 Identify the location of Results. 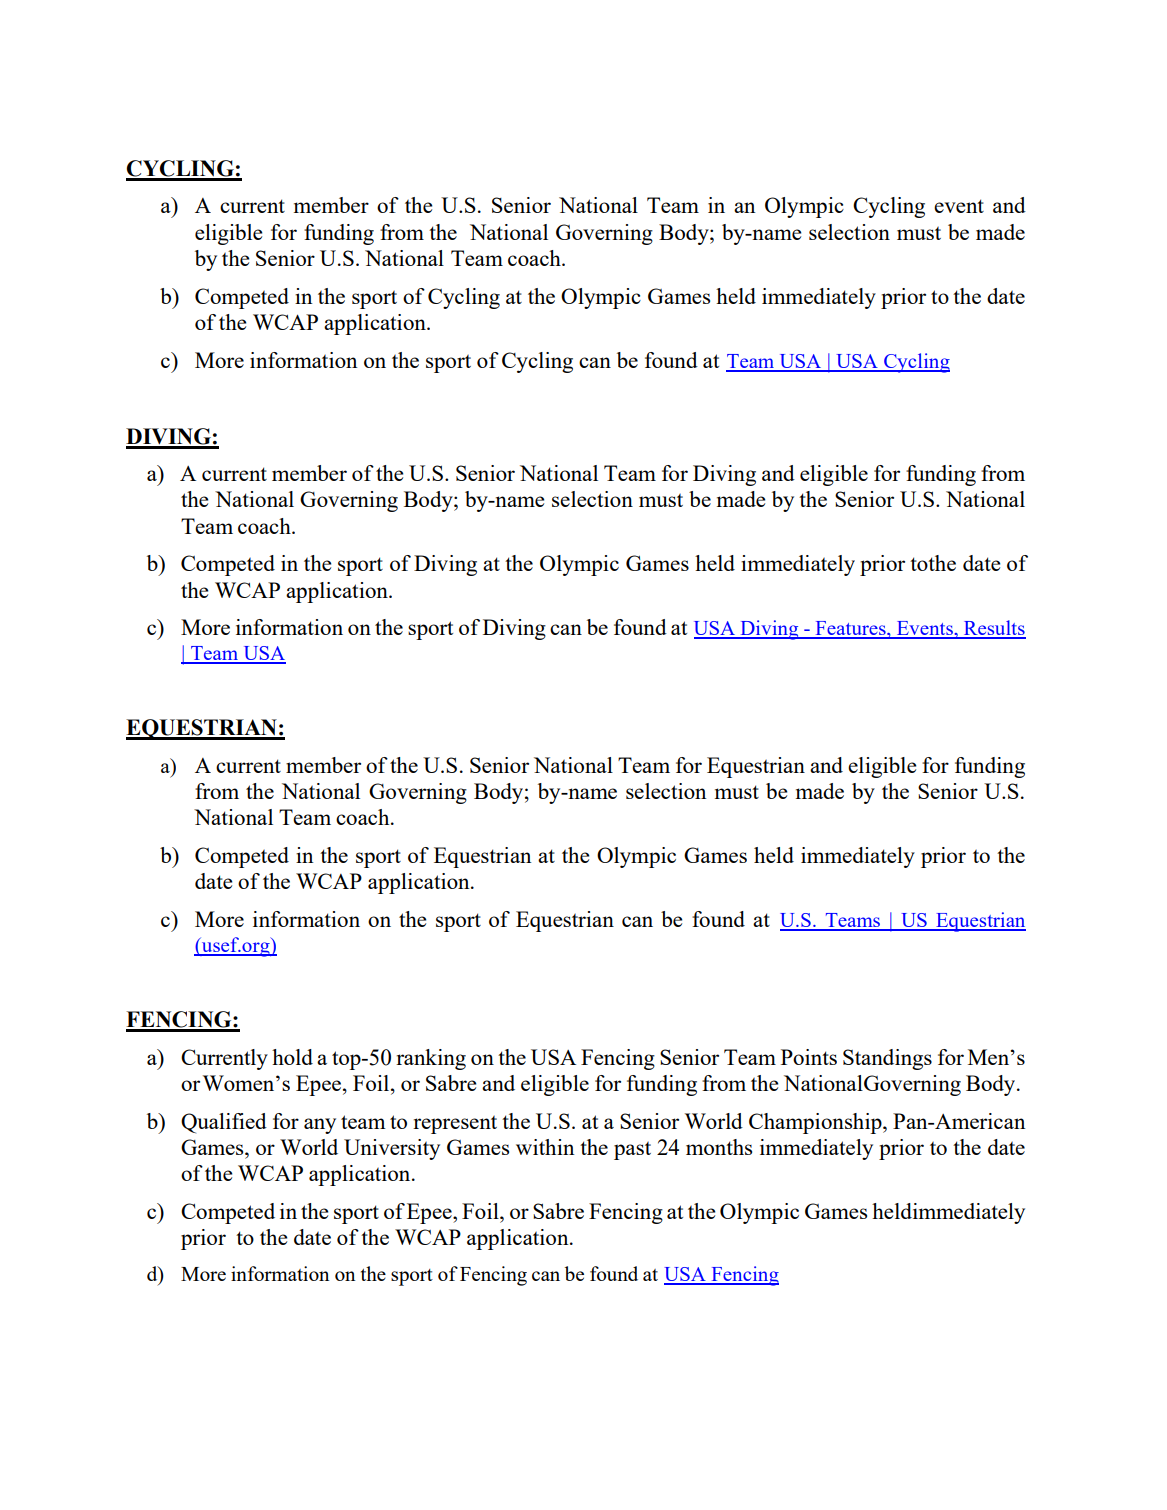
(993, 629).
